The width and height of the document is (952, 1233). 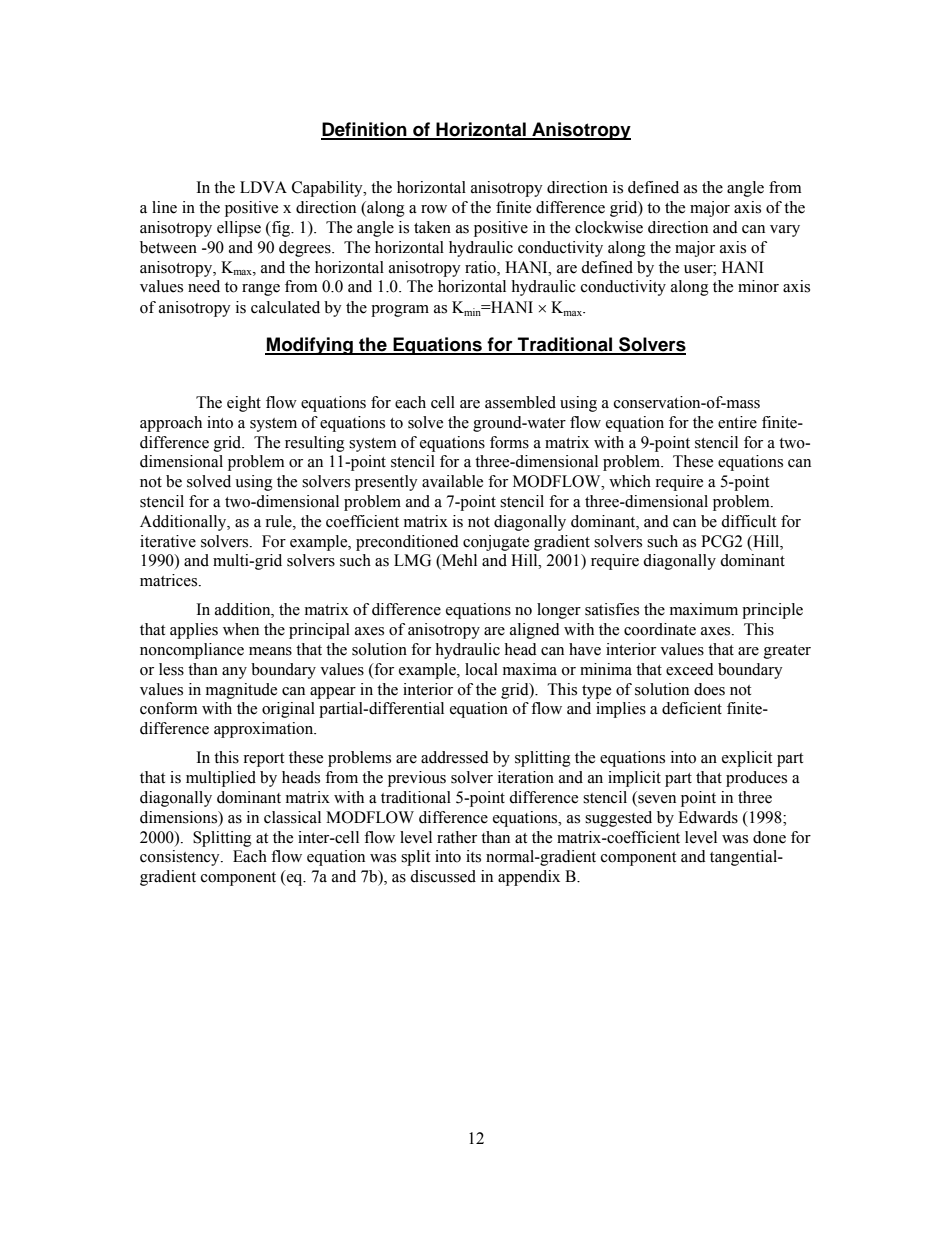 What do you see at coordinates (328, 189) in the document?
I see `Capability` at bounding box center [328, 189].
